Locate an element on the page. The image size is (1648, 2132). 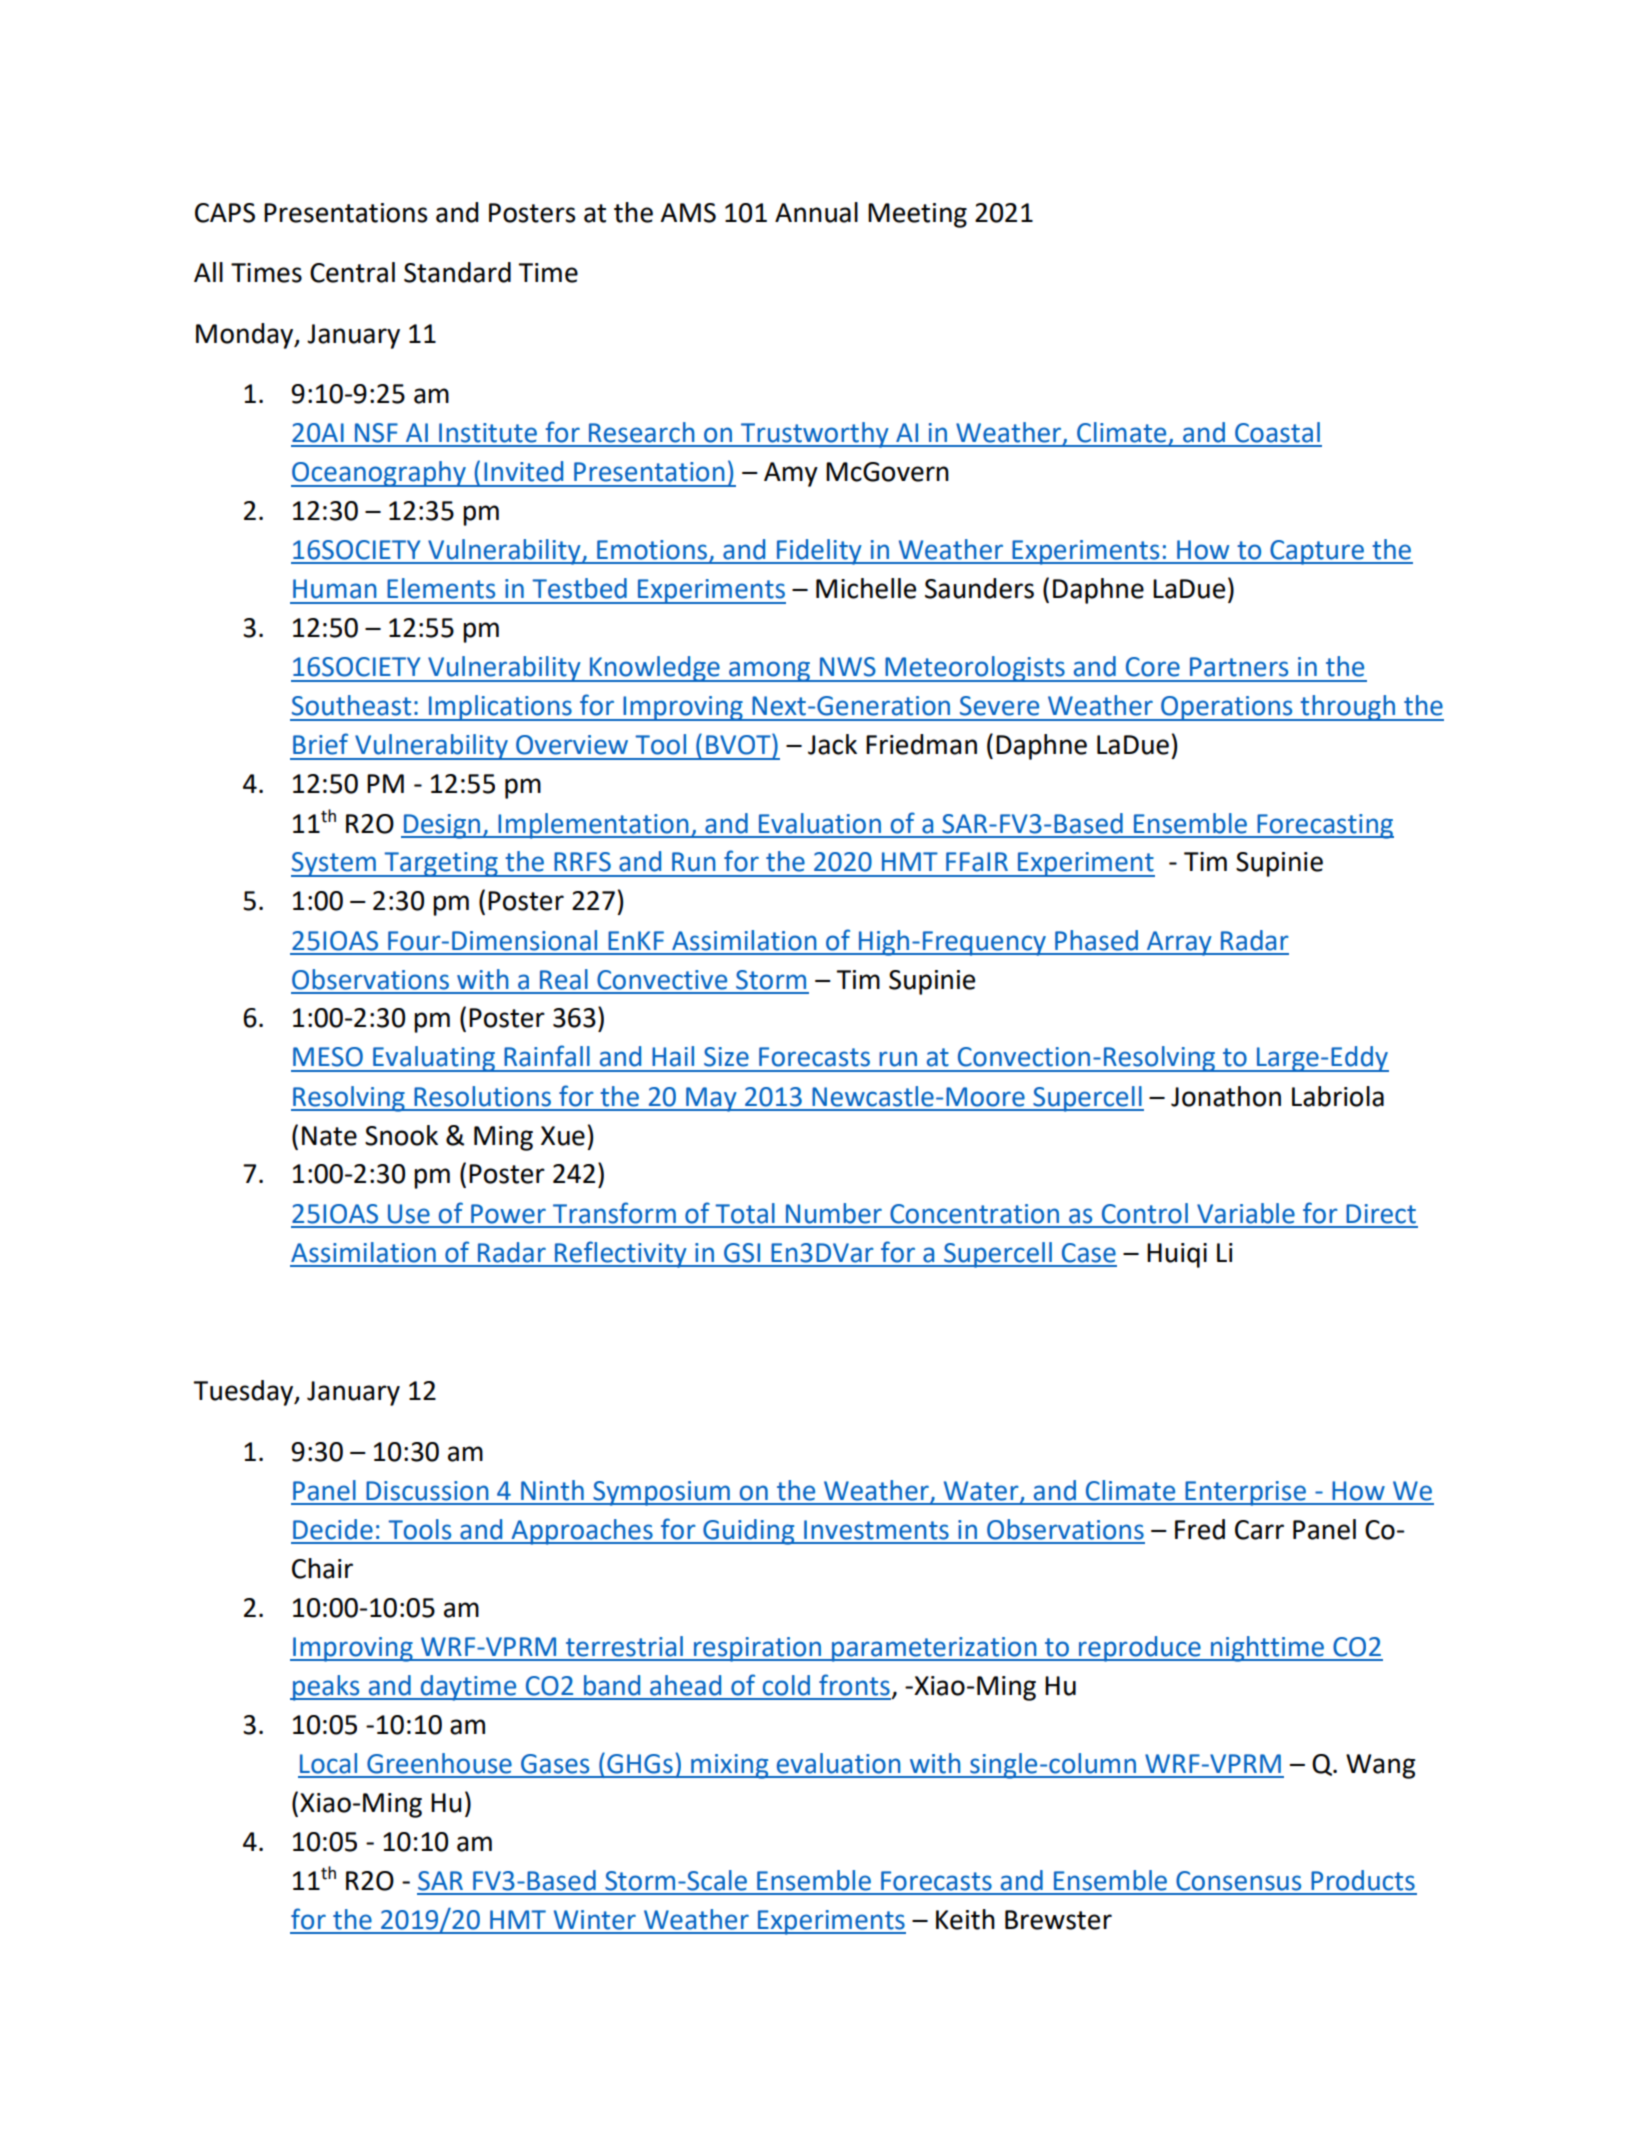
Capture is located at coordinates (1317, 552).
